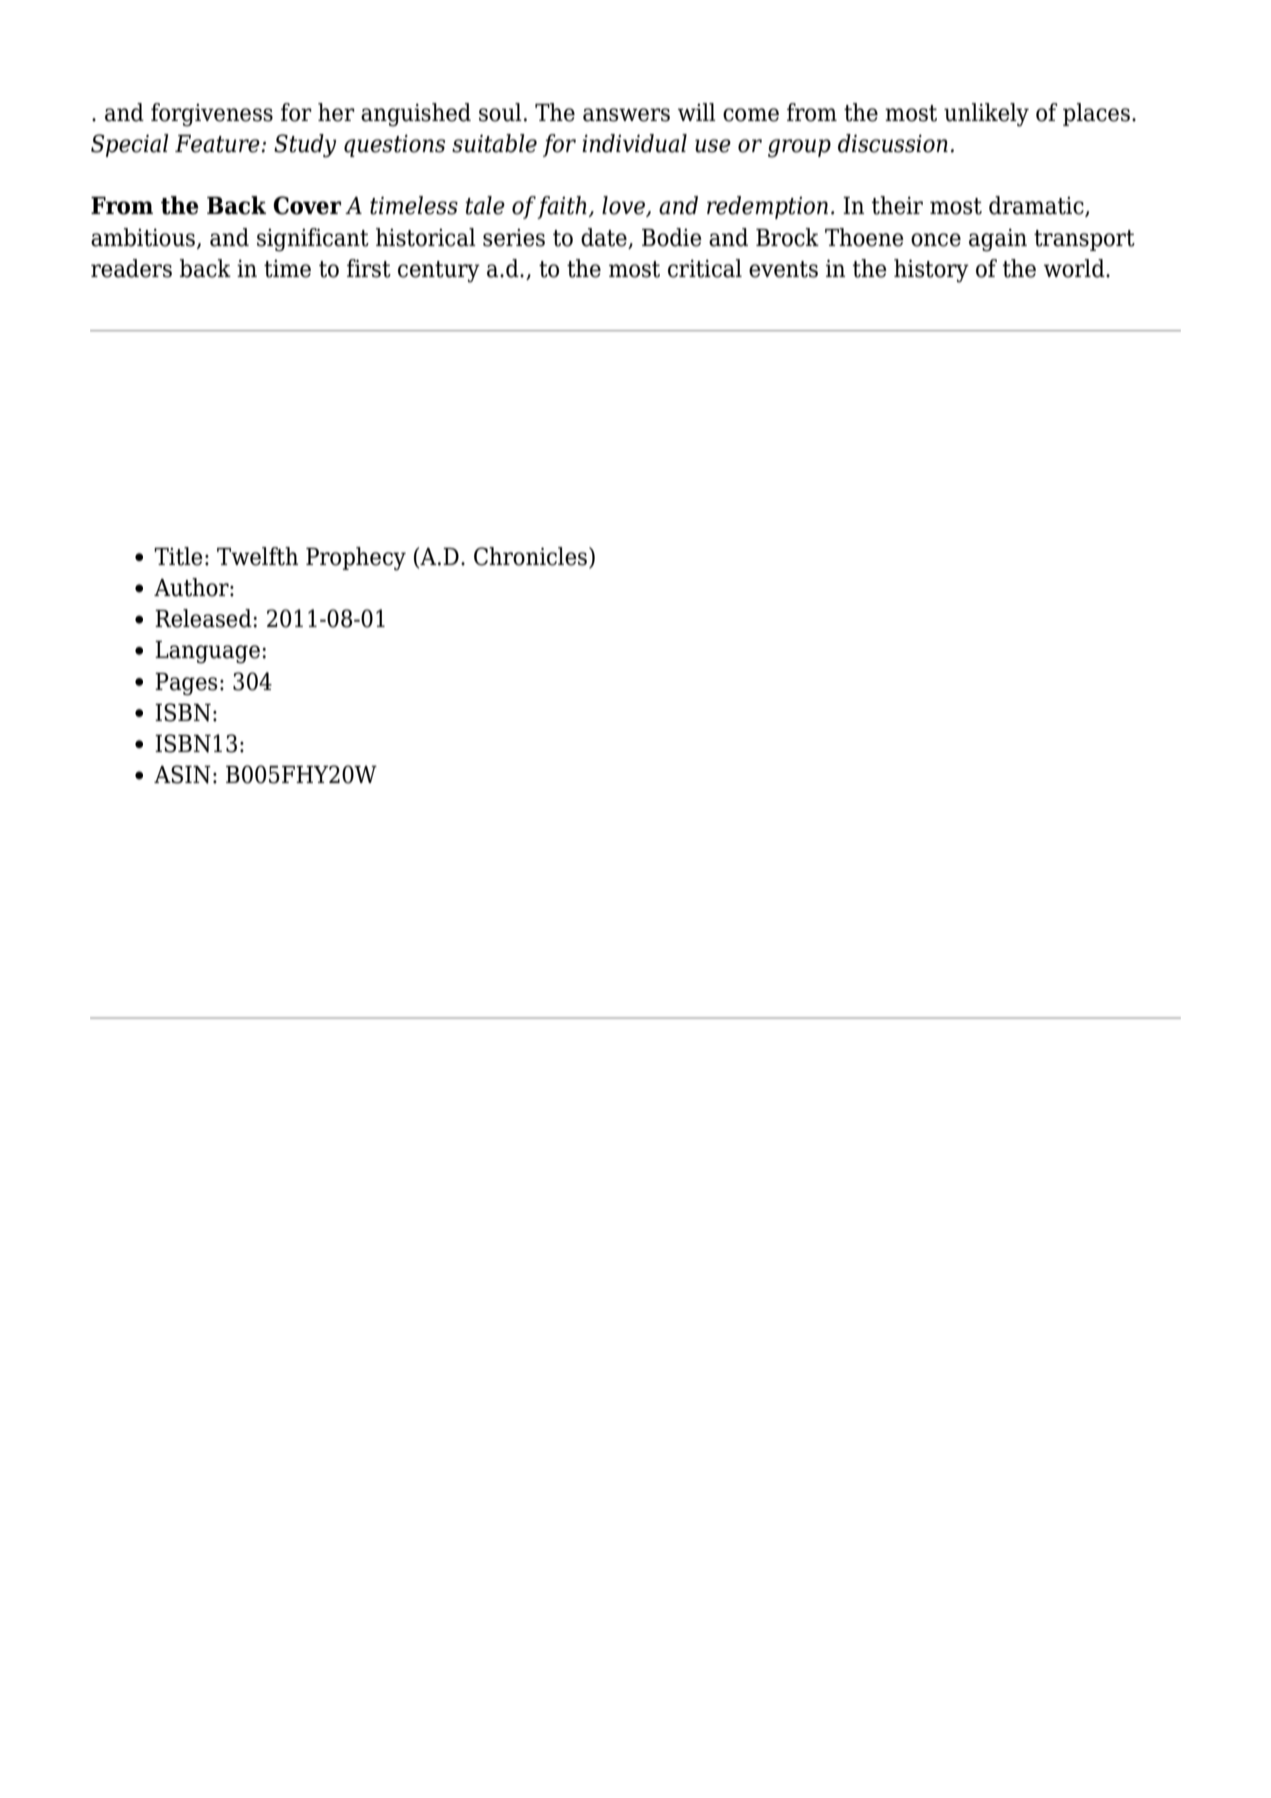  Describe the element at coordinates (893, 143) in the screenshot. I see `discussion` at that location.
